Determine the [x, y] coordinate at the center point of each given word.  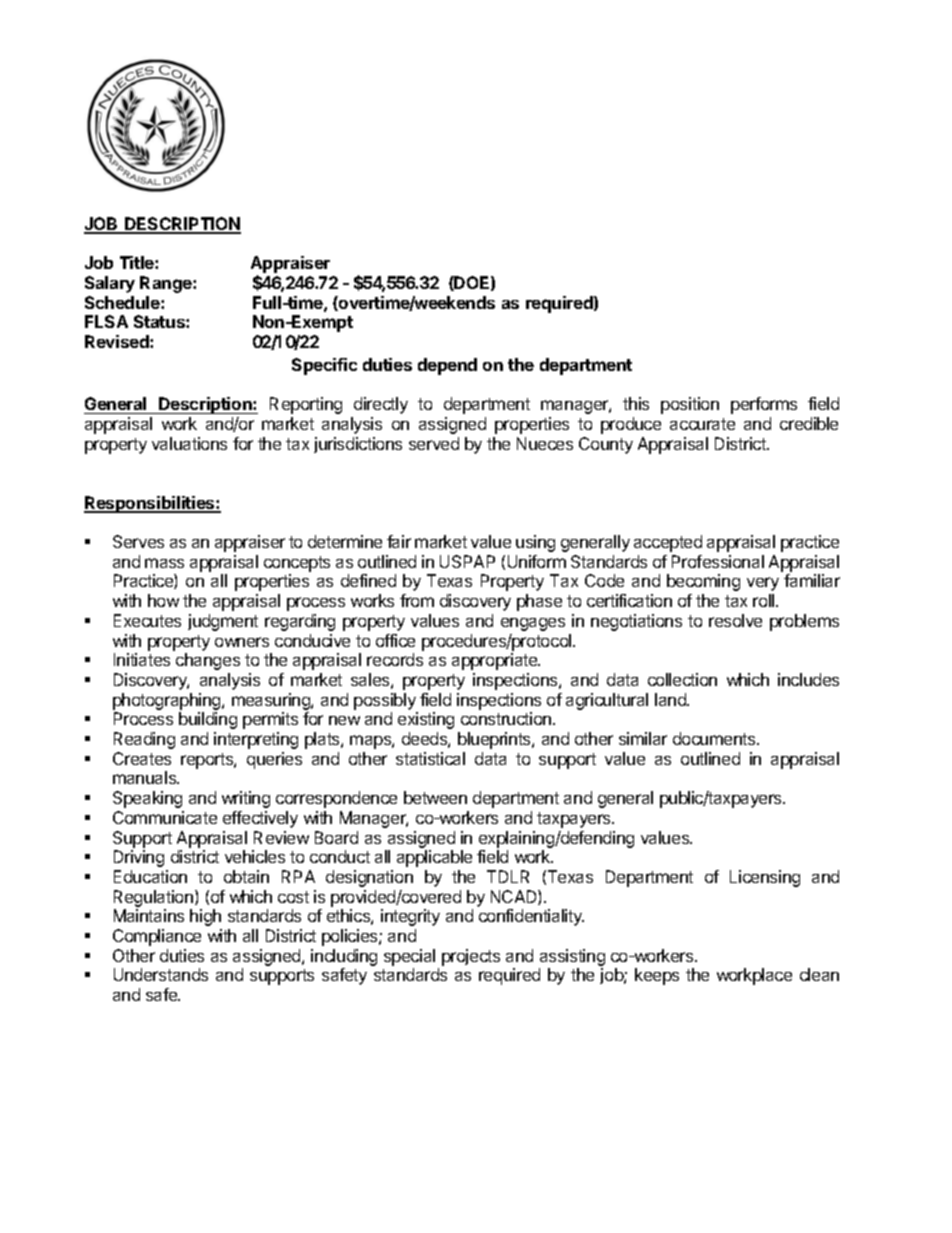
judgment [223, 622]
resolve [735, 620]
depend [447, 366]
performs [764, 405]
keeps [657, 976]
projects [471, 957]
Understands [161, 974]
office [395, 640]
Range [167, 284]
